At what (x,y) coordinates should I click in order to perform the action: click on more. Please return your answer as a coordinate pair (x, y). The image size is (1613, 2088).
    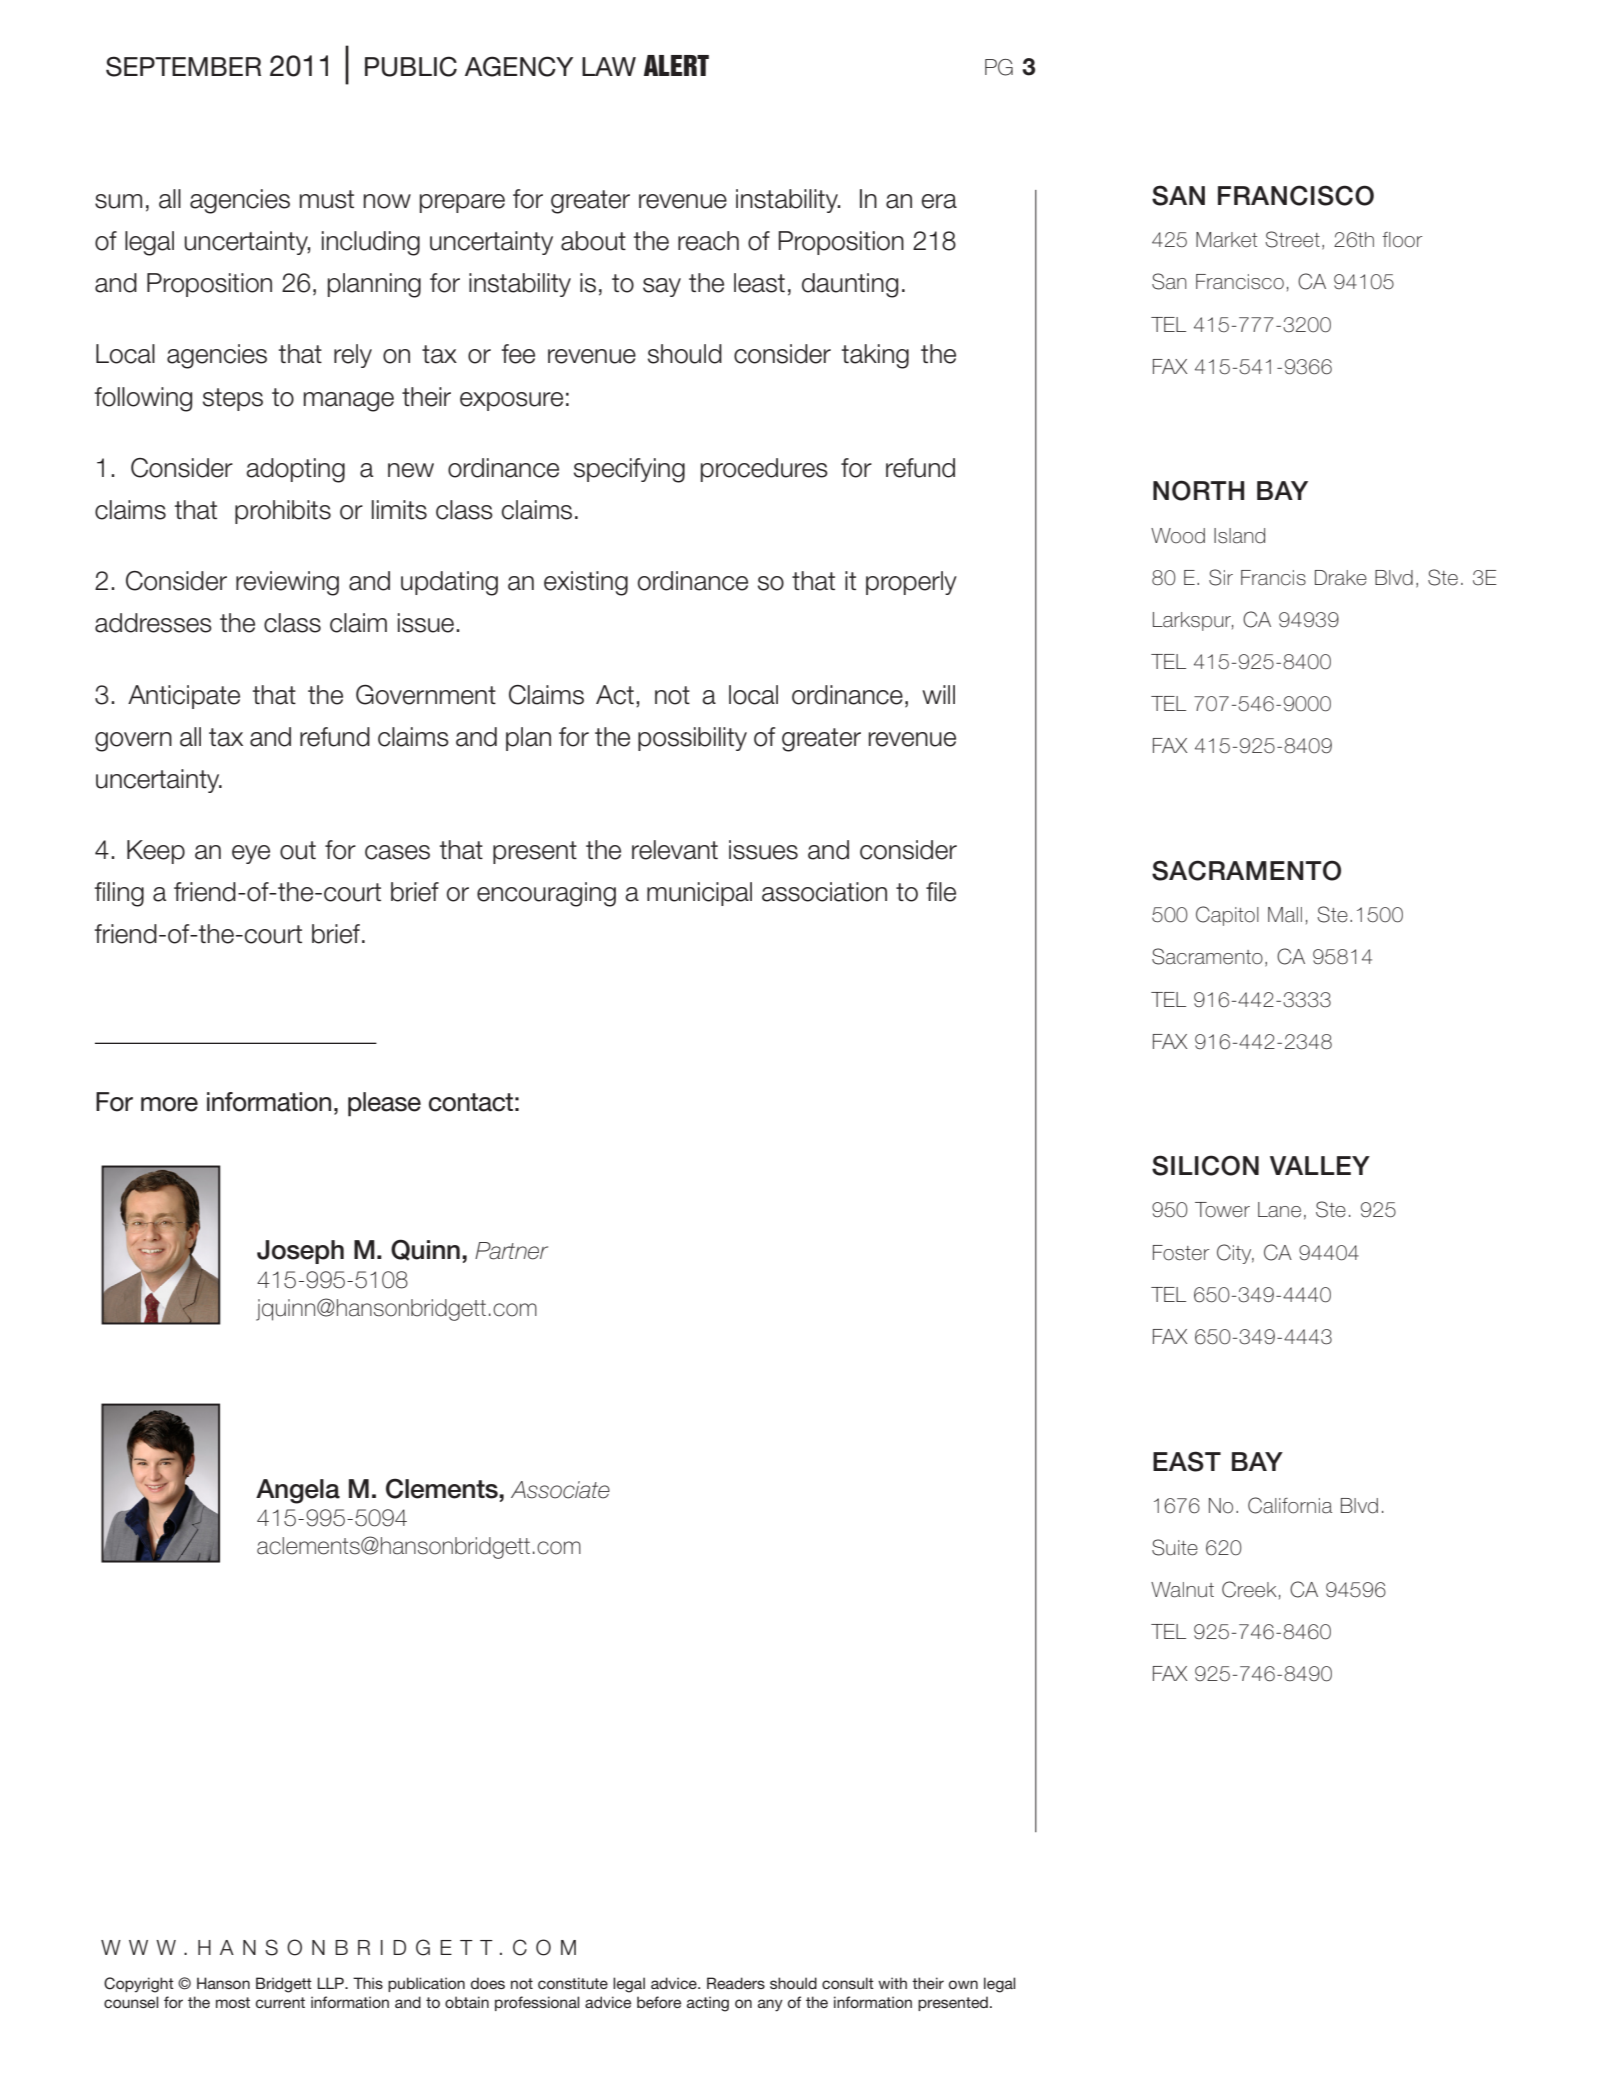
    Looking at the image, I should click on (169, 1104).
